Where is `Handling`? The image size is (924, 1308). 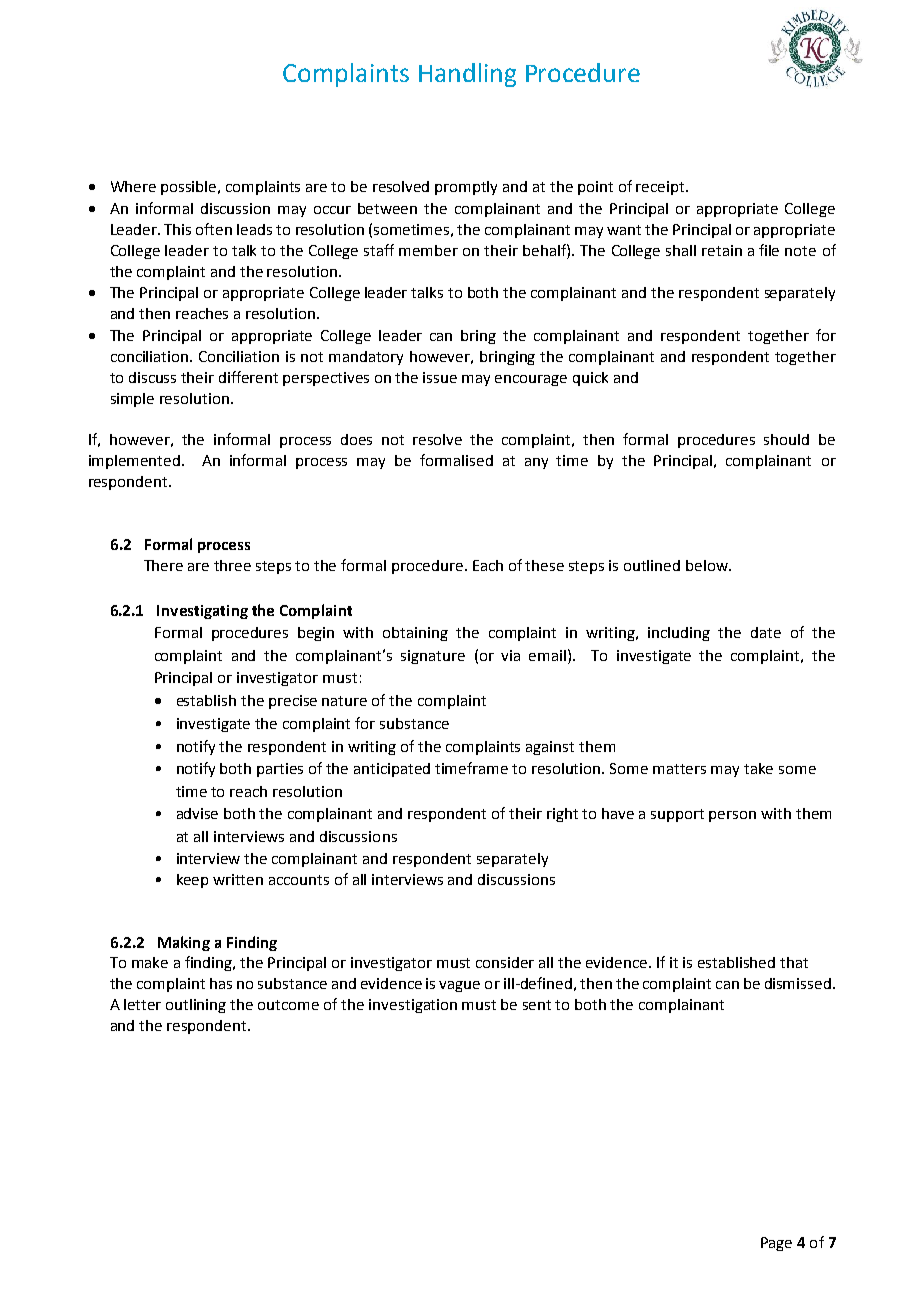
Handling is located at coordinates (467, 75).
